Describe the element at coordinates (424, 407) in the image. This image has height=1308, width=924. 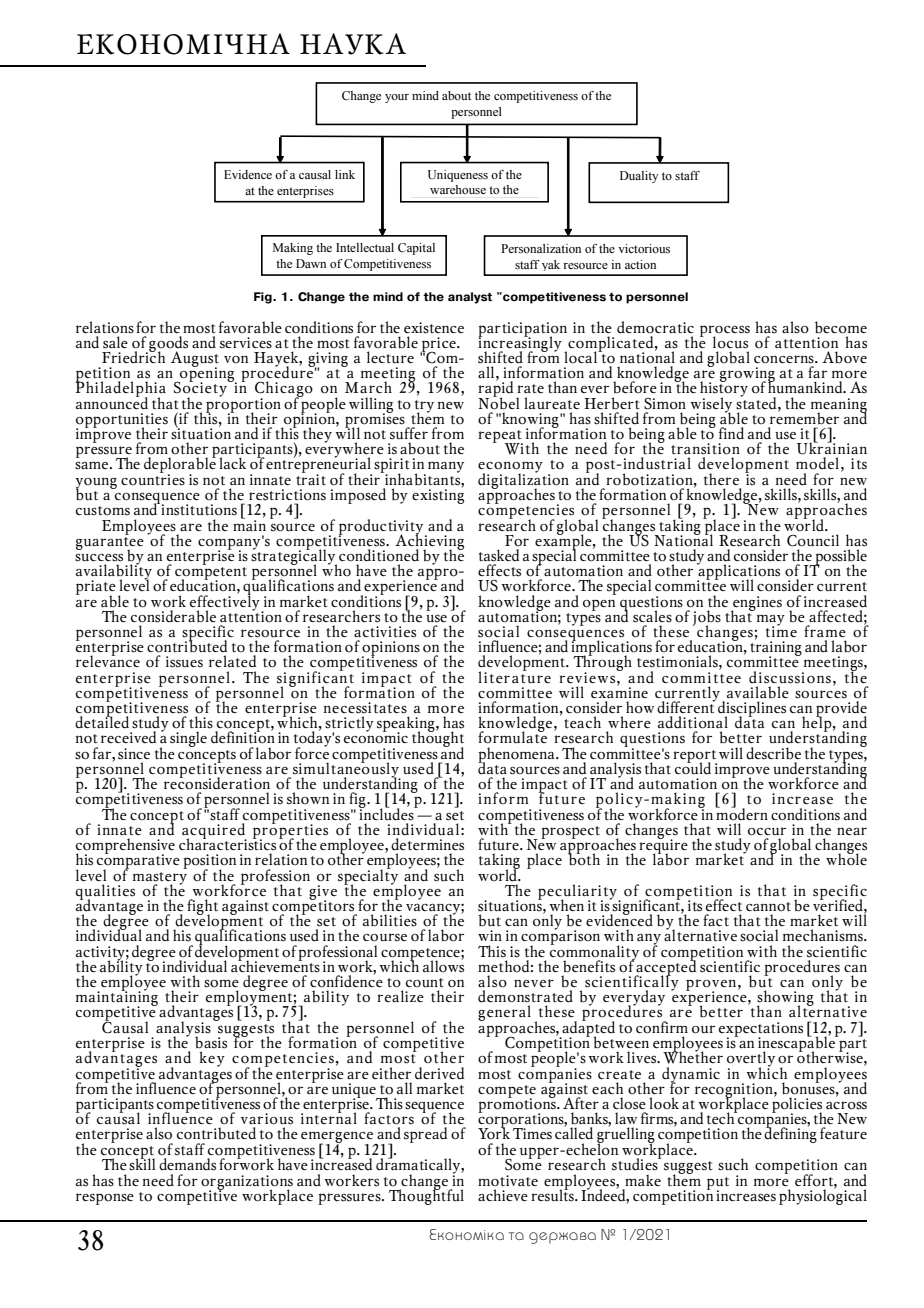
I see `try` at that location.
